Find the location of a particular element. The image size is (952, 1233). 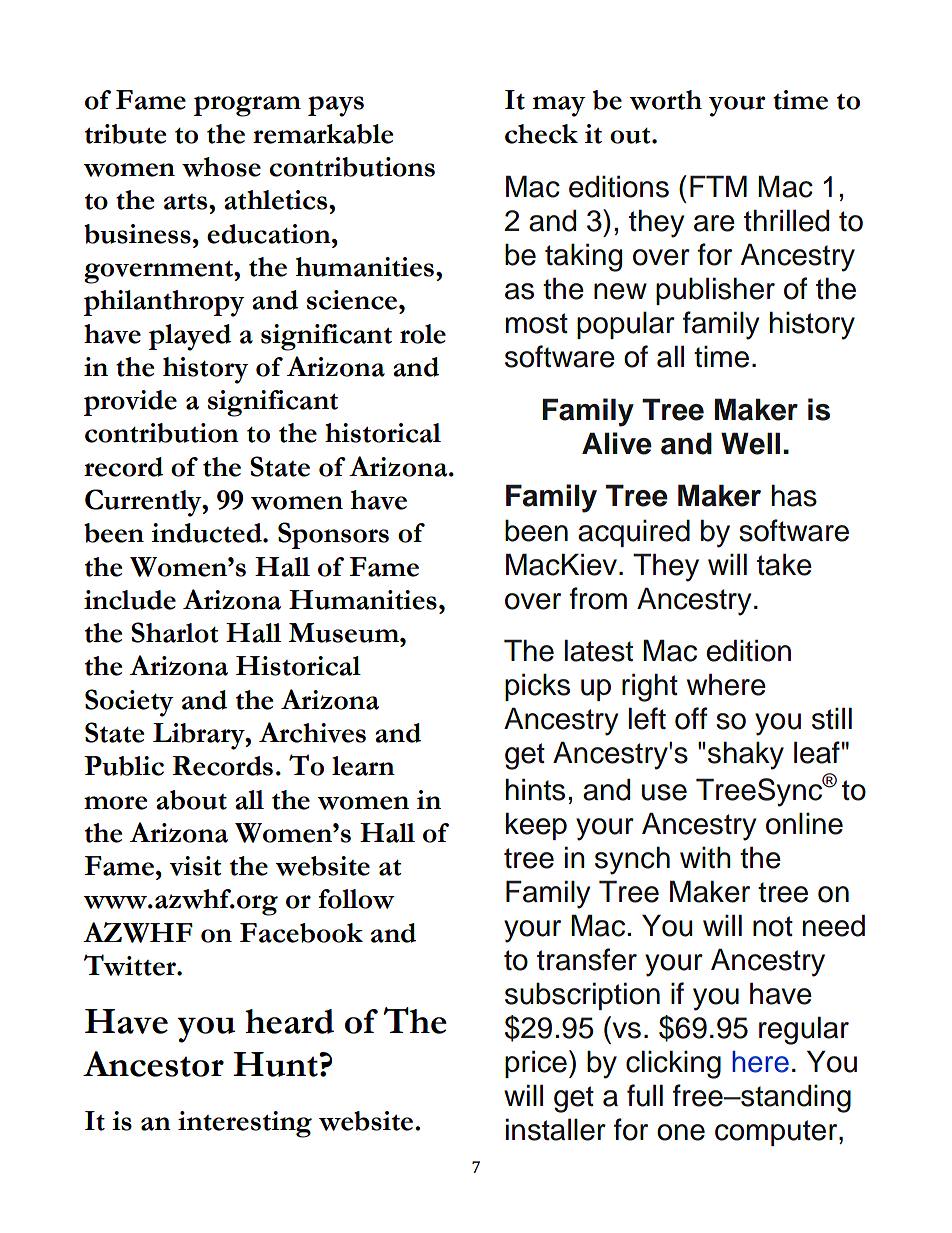

whose is located at coordinates (221, 167).
